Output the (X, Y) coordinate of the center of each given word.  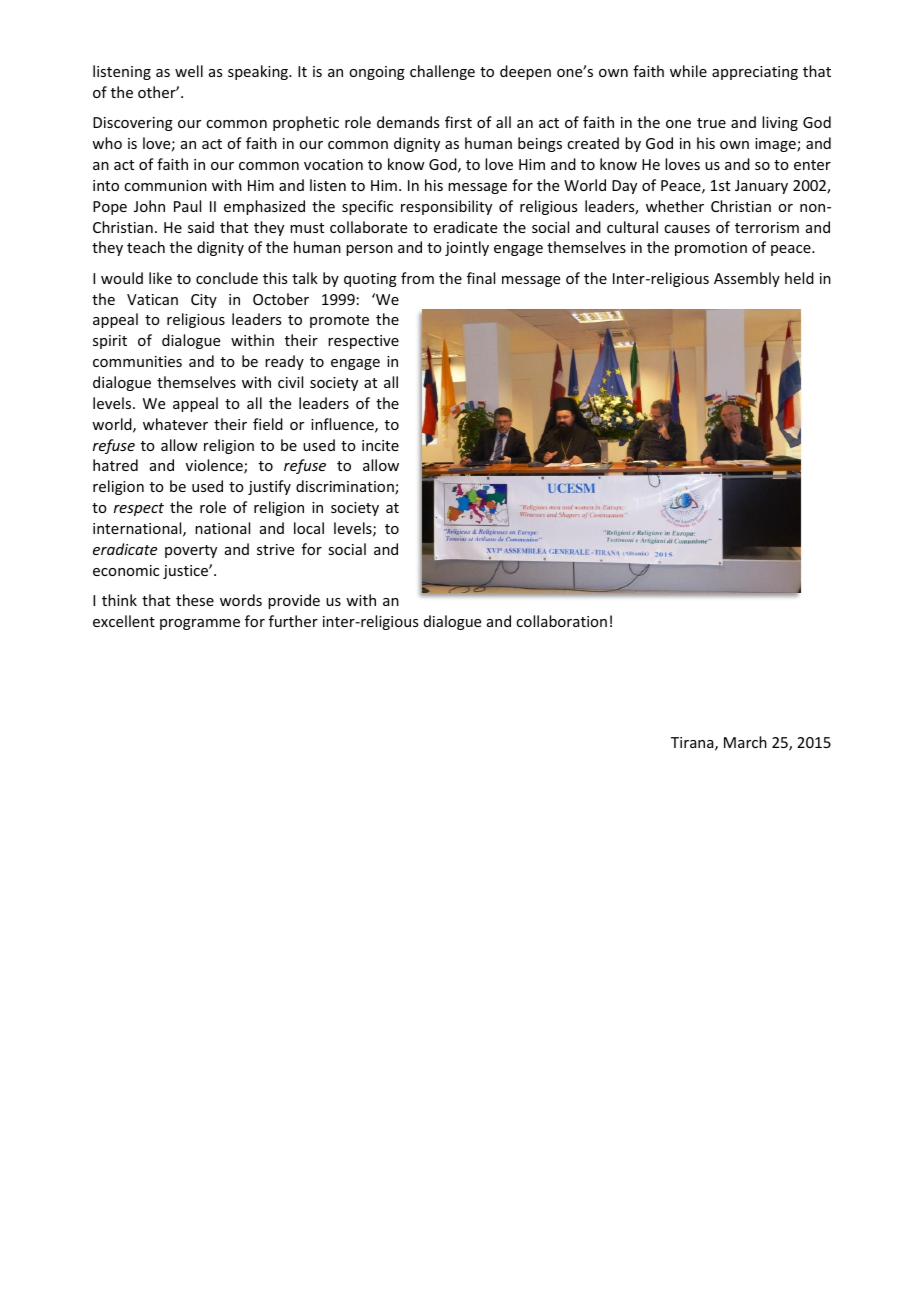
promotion (711, 249)
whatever (175, 424)
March (745, 742)
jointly (467, 248)
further (293, 621)
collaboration (561, 621)
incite (380, 445)
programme (200, 624)
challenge (442, 72)
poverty (191, 551)
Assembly (747, 279)
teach (146, 247)
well (189, 71)
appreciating (755, 73)
